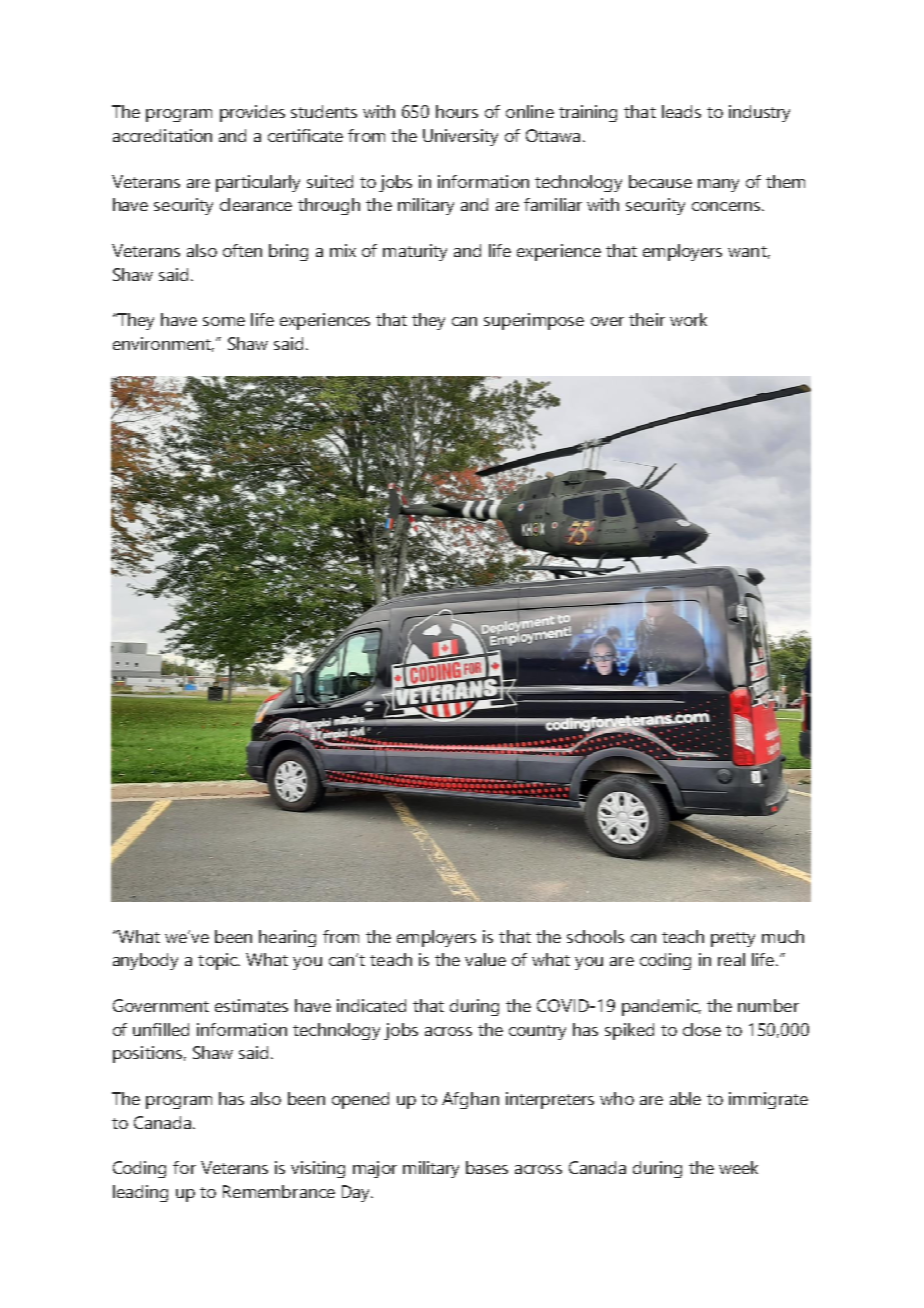 The width and height of the image is (924, 1308). I want to click on leads, so click(681, 111).
